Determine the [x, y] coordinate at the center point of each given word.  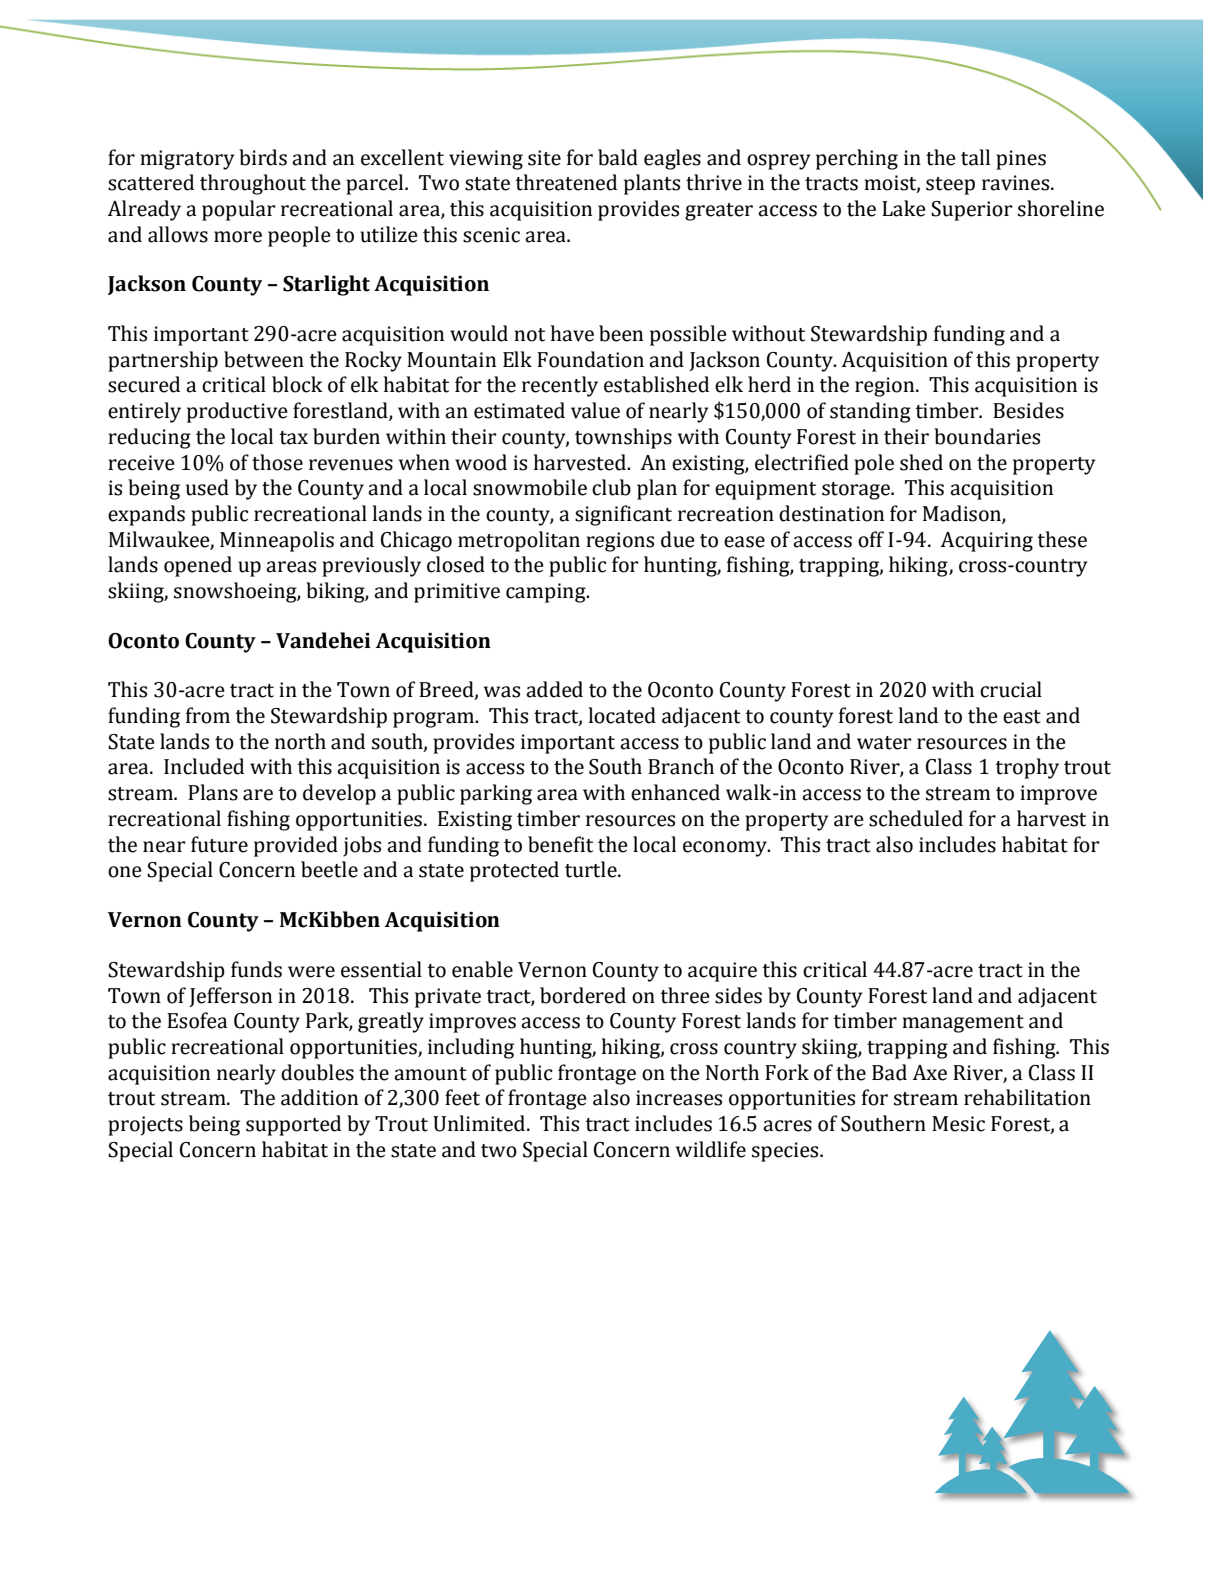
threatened [566, 182]
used [207, 487]
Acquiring [986, 542]
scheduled [916, 818]
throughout [253, 184]
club [611, 487]
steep [950, 186]
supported [293, 1125]
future [219, 844]
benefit [560, 844]
